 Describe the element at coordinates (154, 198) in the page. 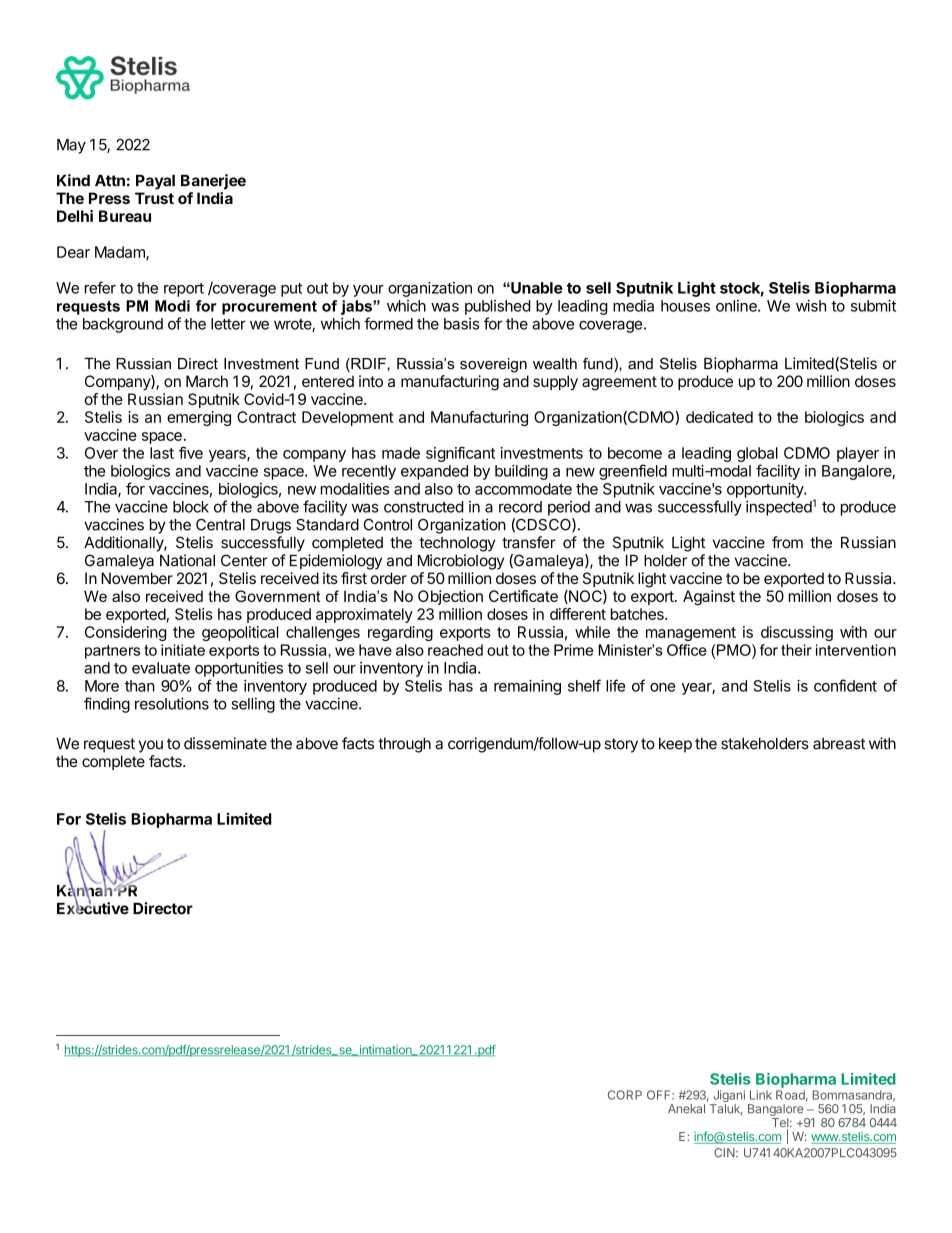

I see `Trust` at that location.
